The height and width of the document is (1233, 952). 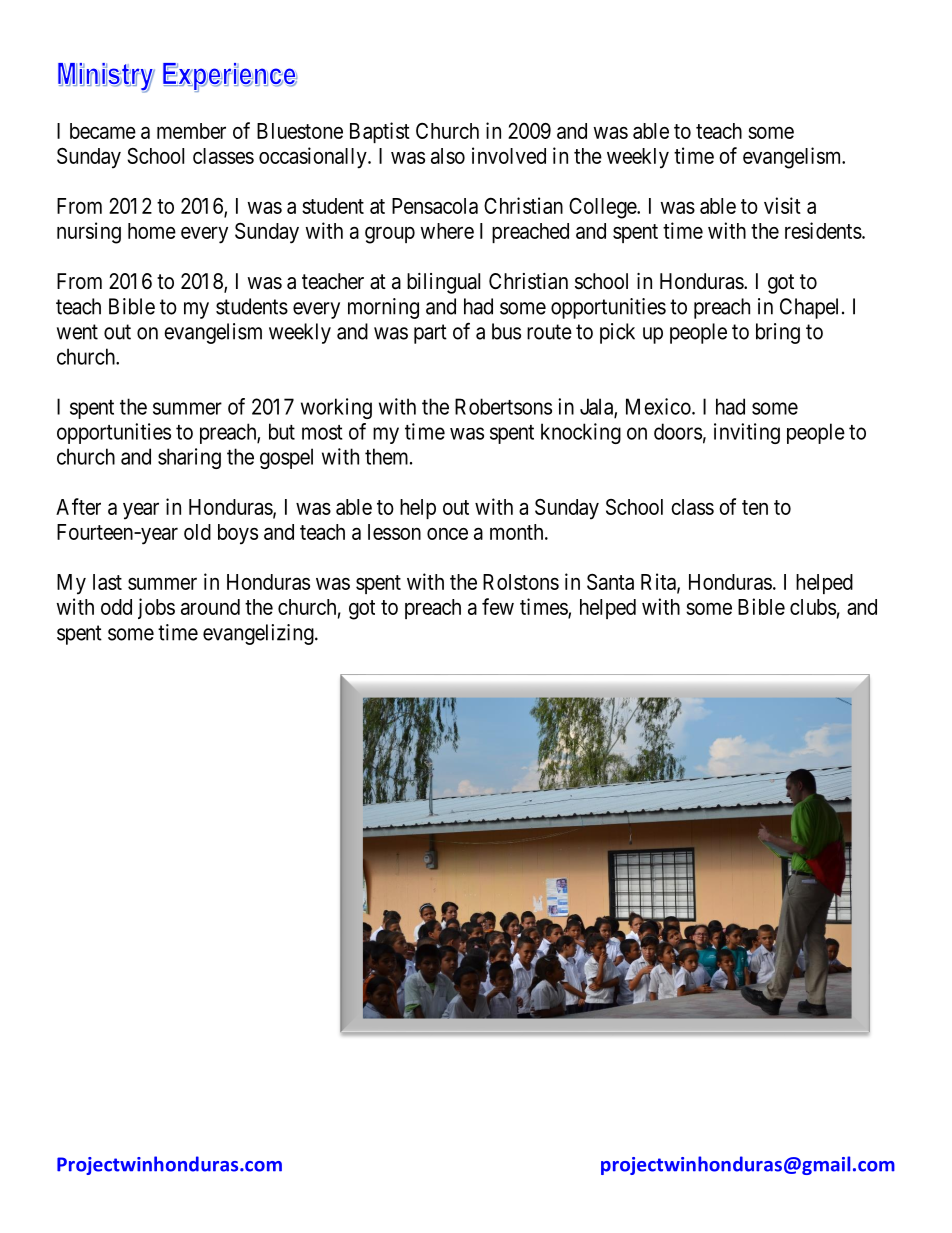 I want to click on visit, so click(x=782, y=205).
